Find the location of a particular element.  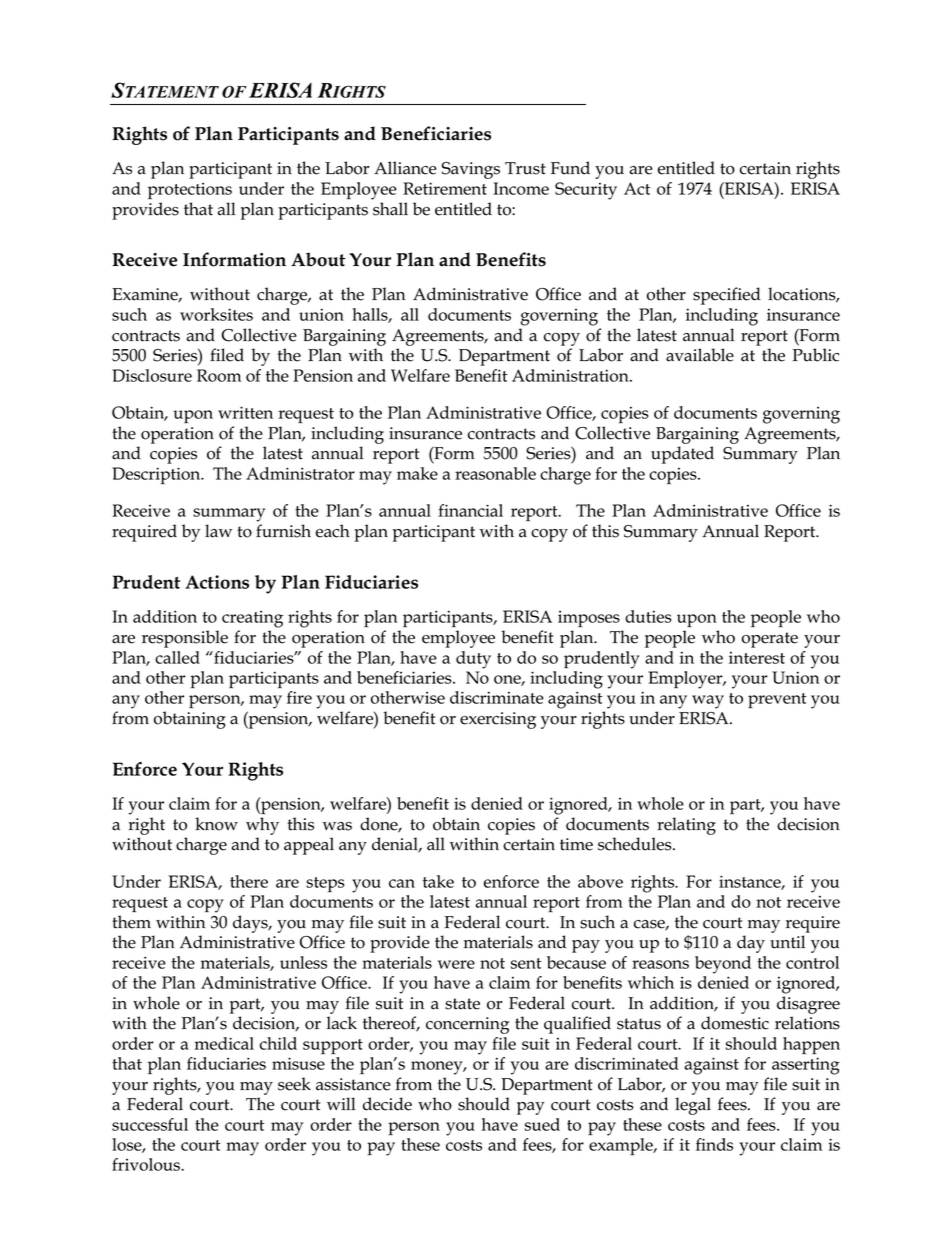

Retirement is located at coordinates (445, 188).
